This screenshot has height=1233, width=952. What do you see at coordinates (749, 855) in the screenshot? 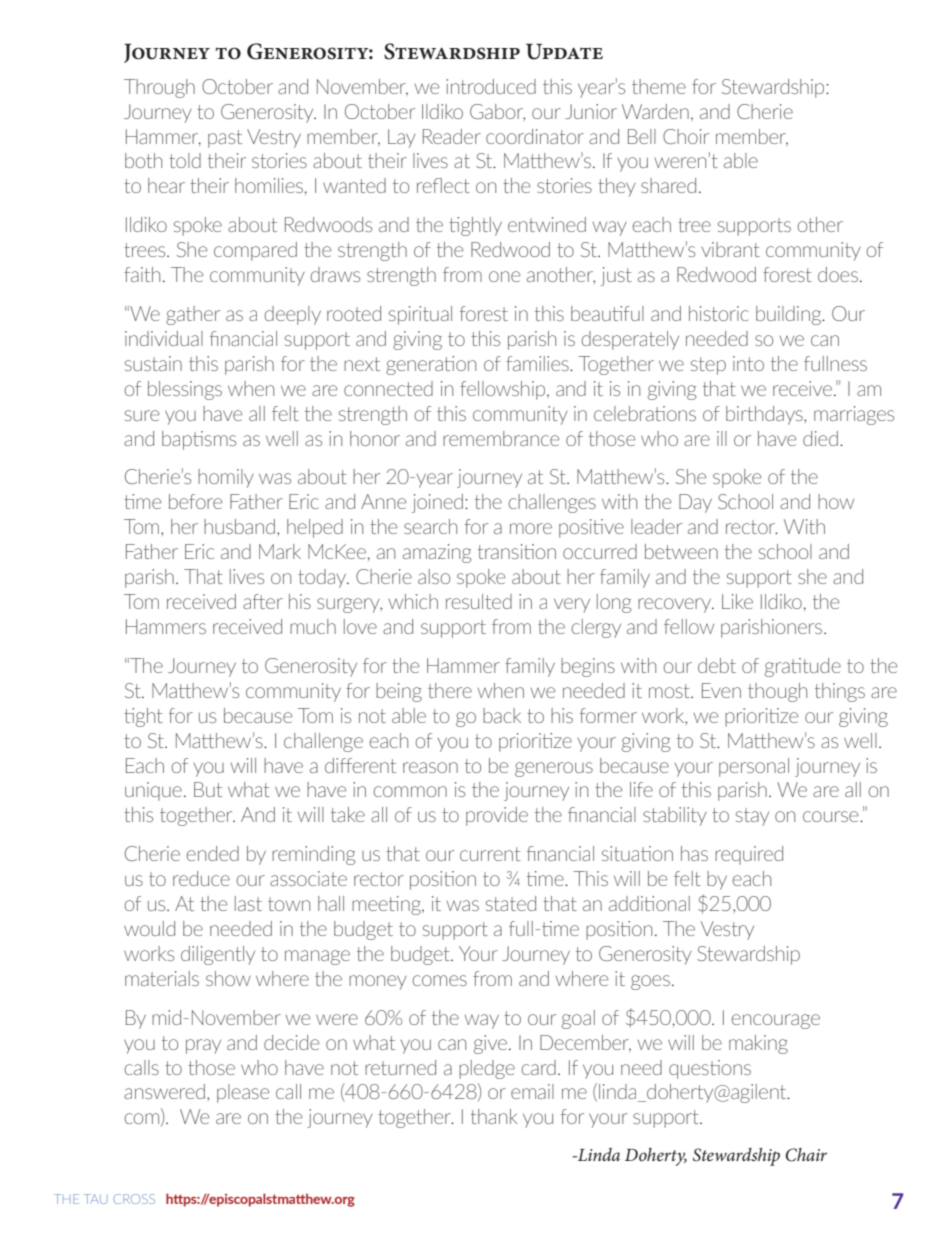
I see `required` at bounding box center [749, 855].
